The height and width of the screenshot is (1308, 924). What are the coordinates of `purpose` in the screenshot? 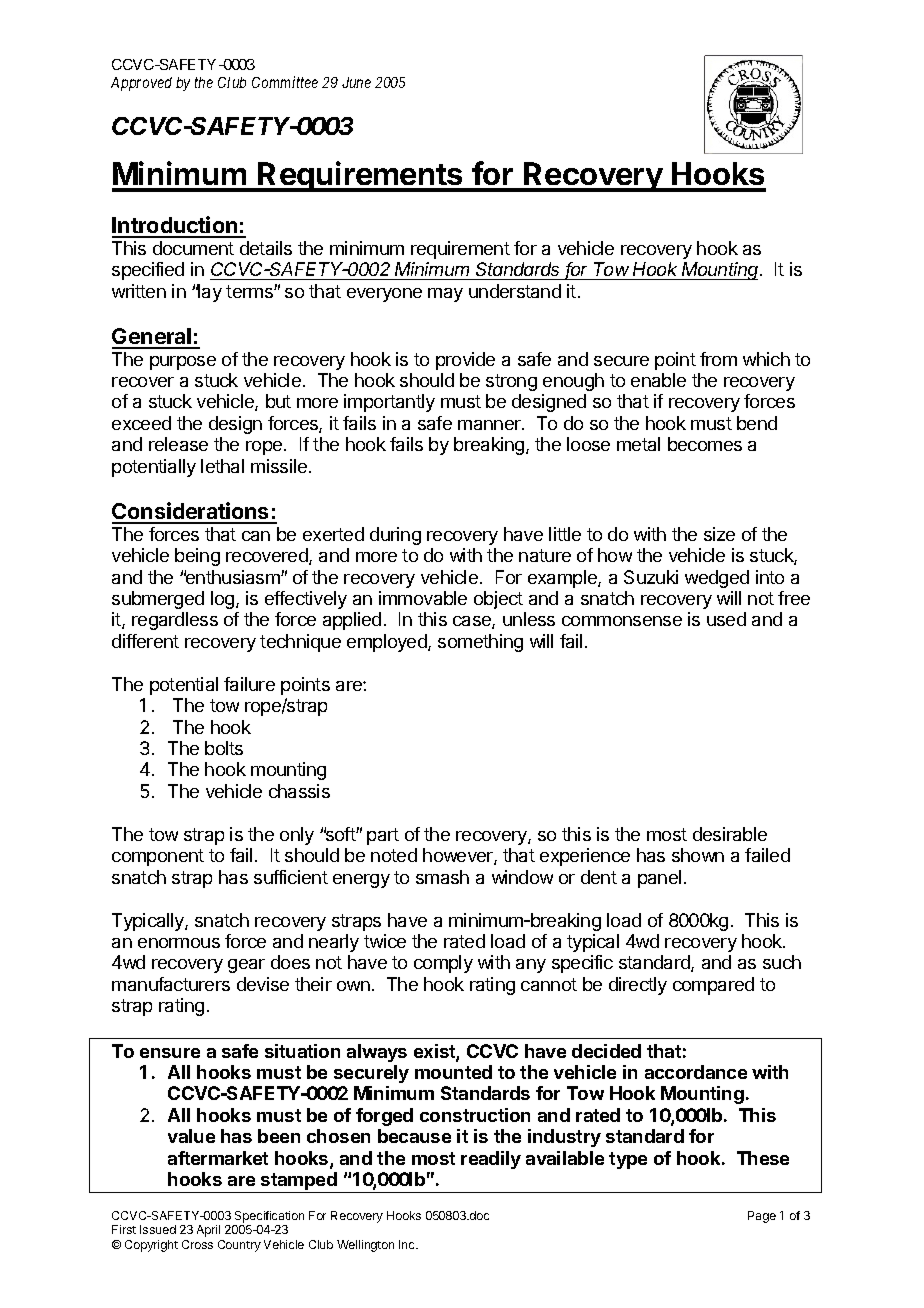 It's located at (183, 363).
